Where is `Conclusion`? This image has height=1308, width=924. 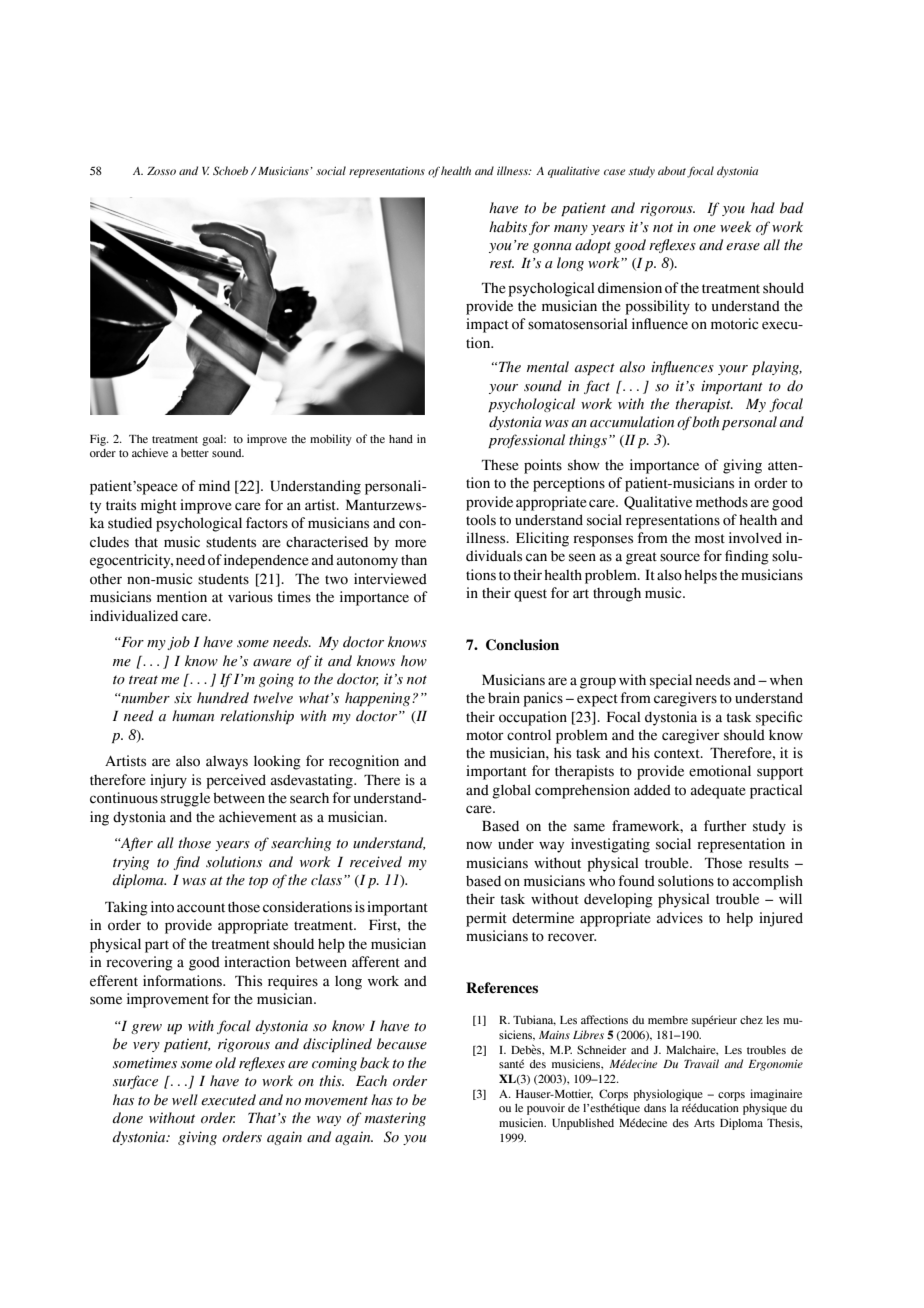
Conclusion is located at coordinates (522, 645).
